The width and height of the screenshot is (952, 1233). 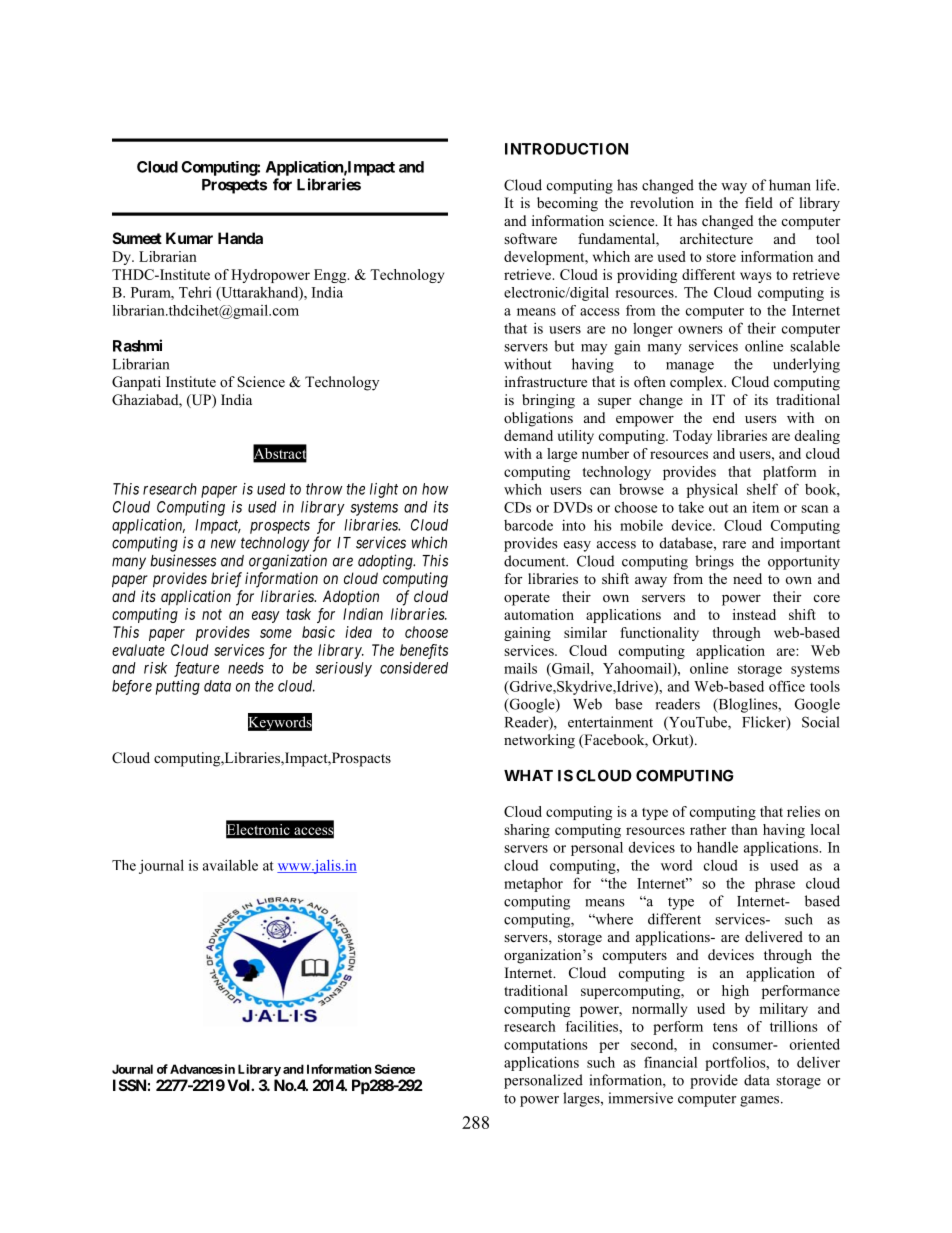 What do you see at coordinates (212, 614) in the screenshot?
I see `not` at bounding box center [212, 614].
